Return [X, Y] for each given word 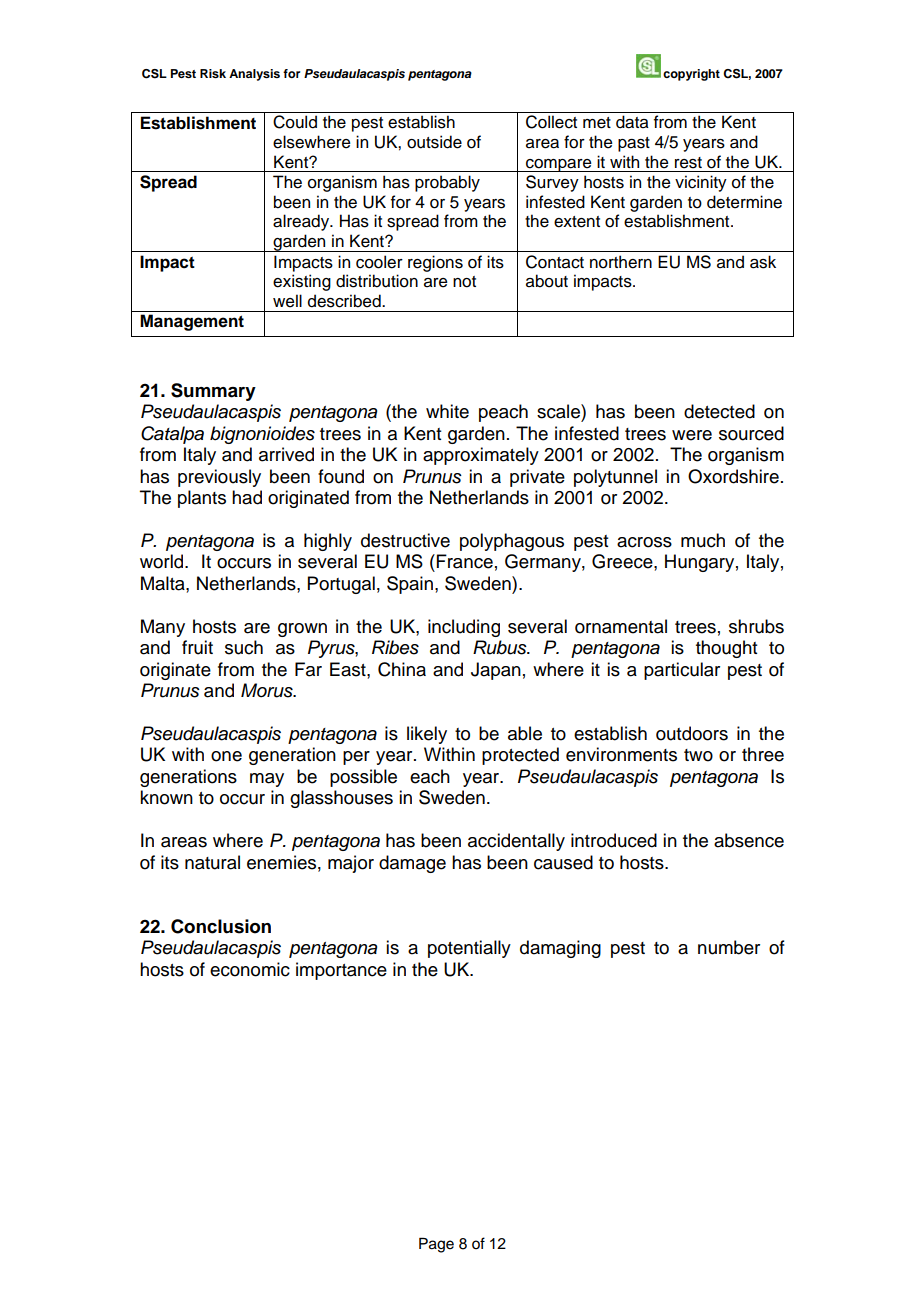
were [692, 435]
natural [212, 862]
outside [434, 142]
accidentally [516, 842]
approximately [481, 456]
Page [436, 1245]
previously [219, 478]
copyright [691, 75]
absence [749, 840]
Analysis [254, 75]
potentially [469, 949]
